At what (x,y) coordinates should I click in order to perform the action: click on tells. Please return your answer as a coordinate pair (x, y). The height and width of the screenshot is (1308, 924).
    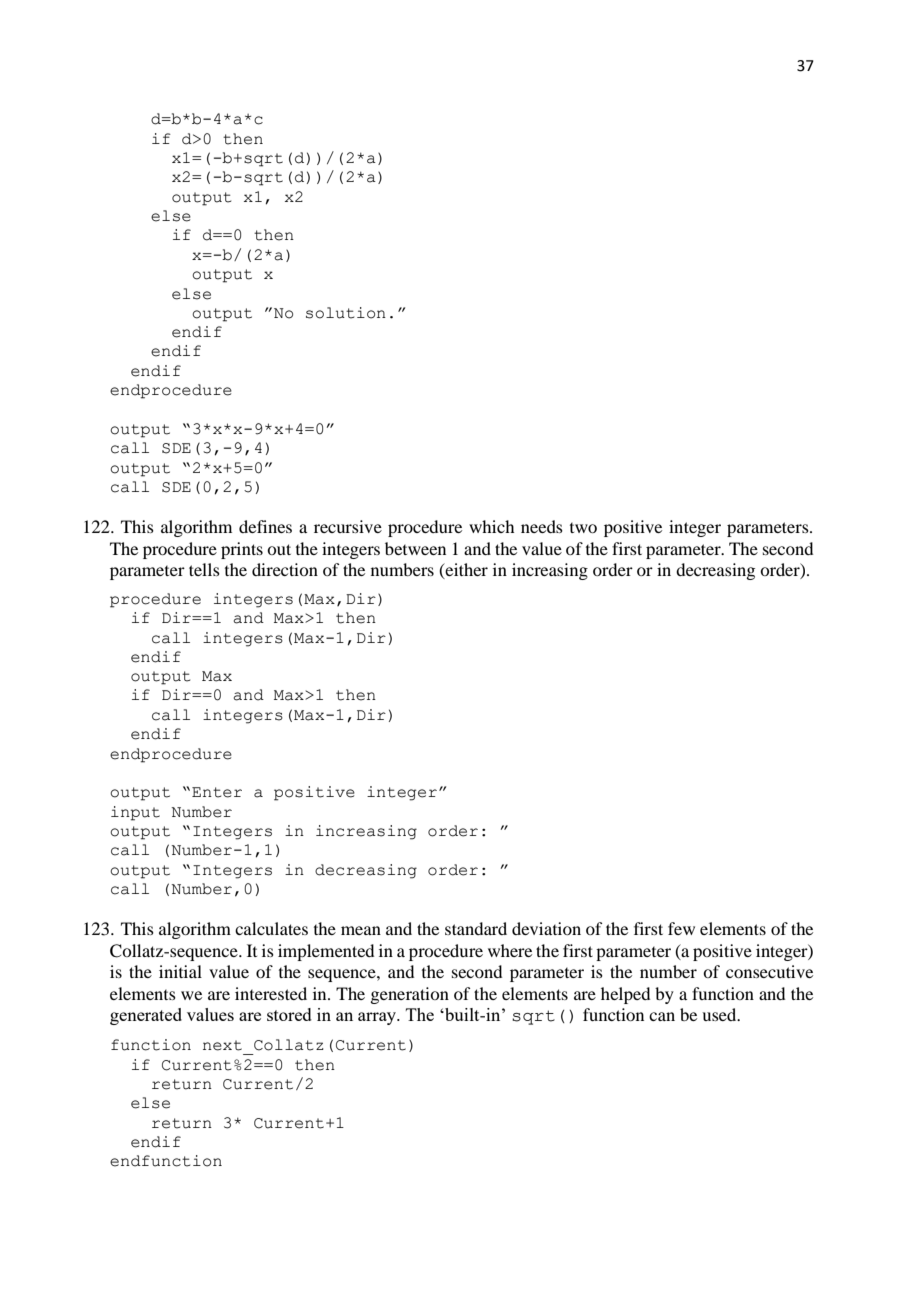
    Looking at the image, I should click on (204, 569).
